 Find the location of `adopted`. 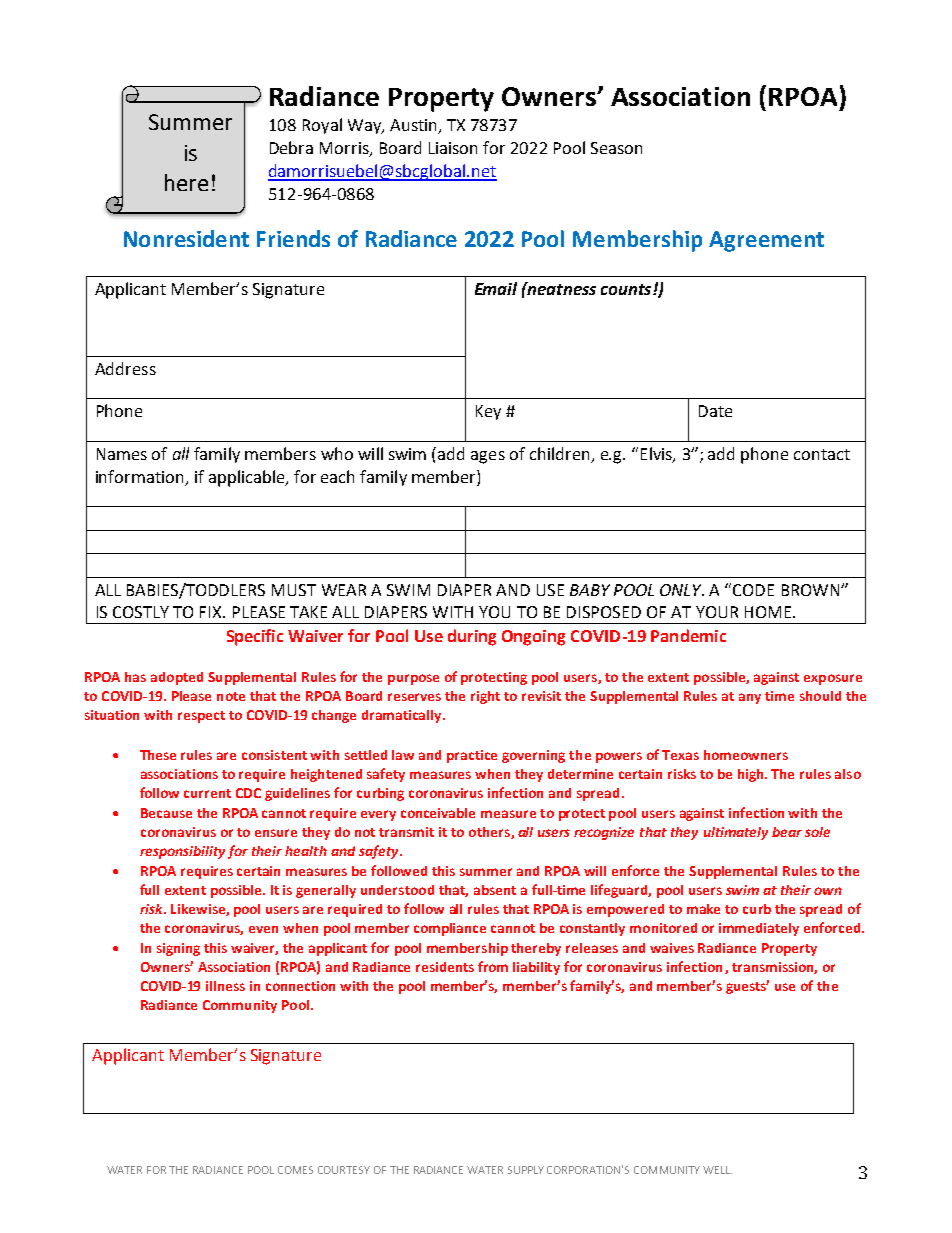

adopted is located at coordinates (177, 678).
